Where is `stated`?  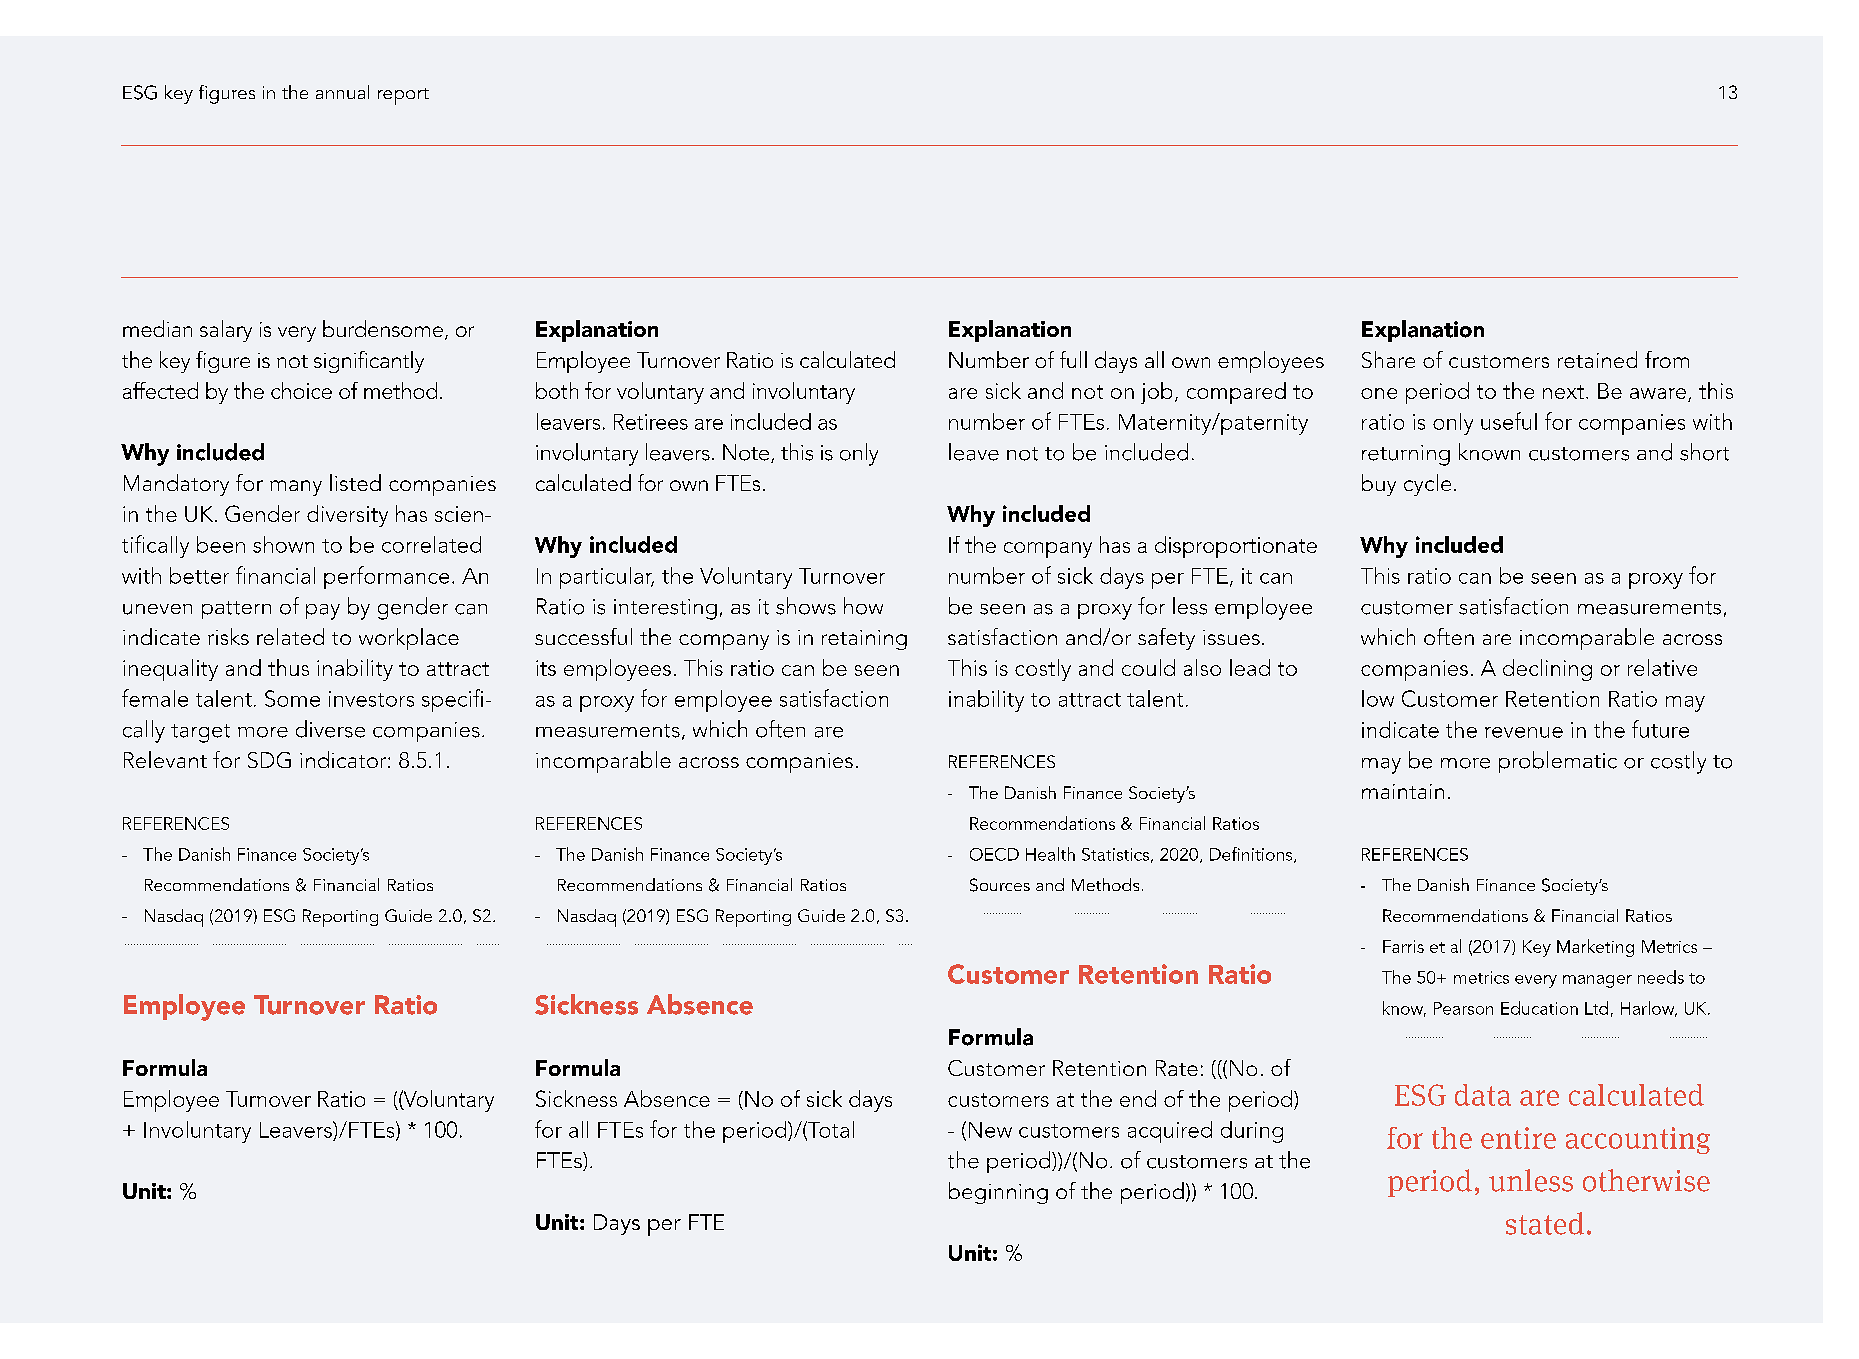
stated is located at coordinates (1545, 1223).
